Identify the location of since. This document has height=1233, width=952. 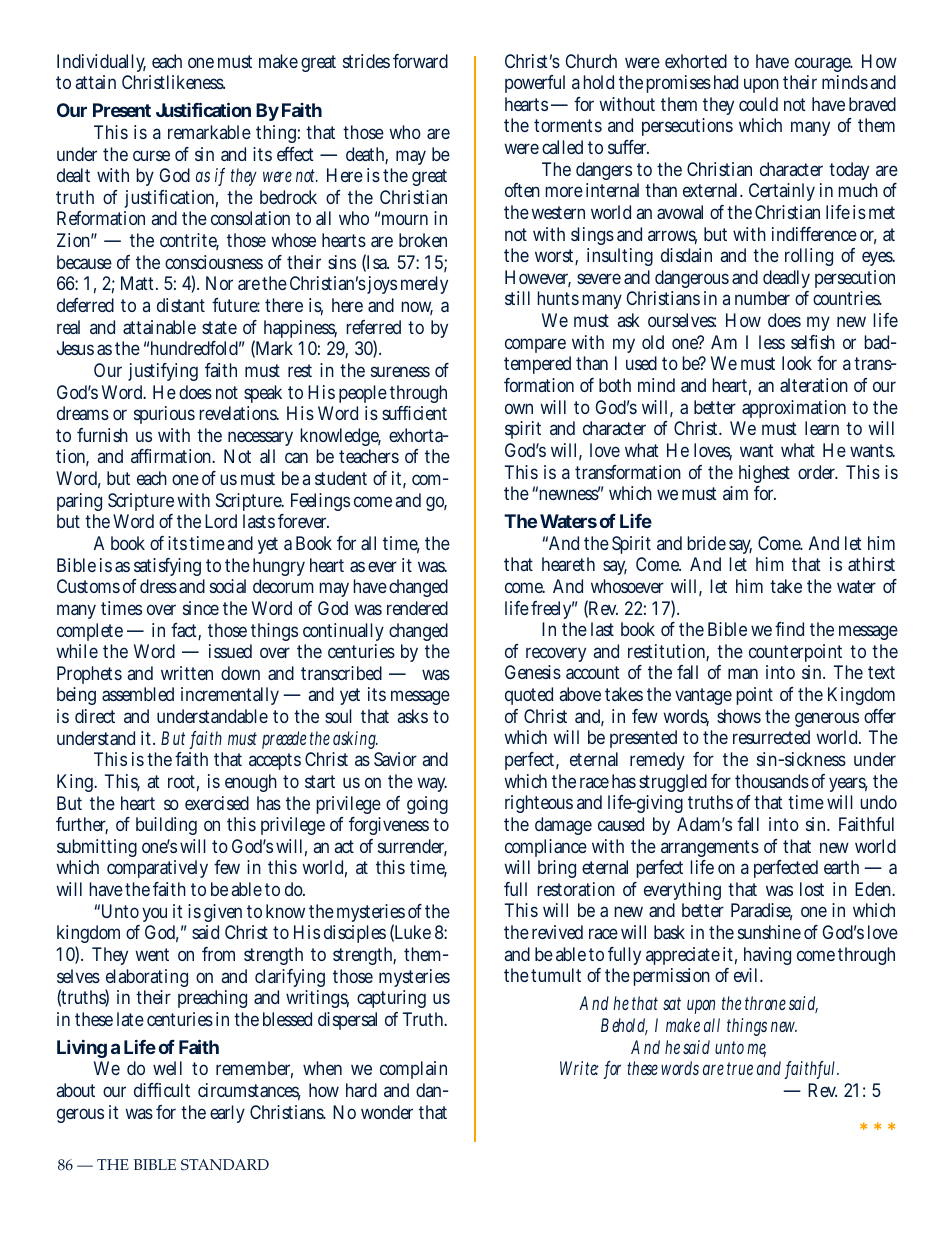
(201, 608).
